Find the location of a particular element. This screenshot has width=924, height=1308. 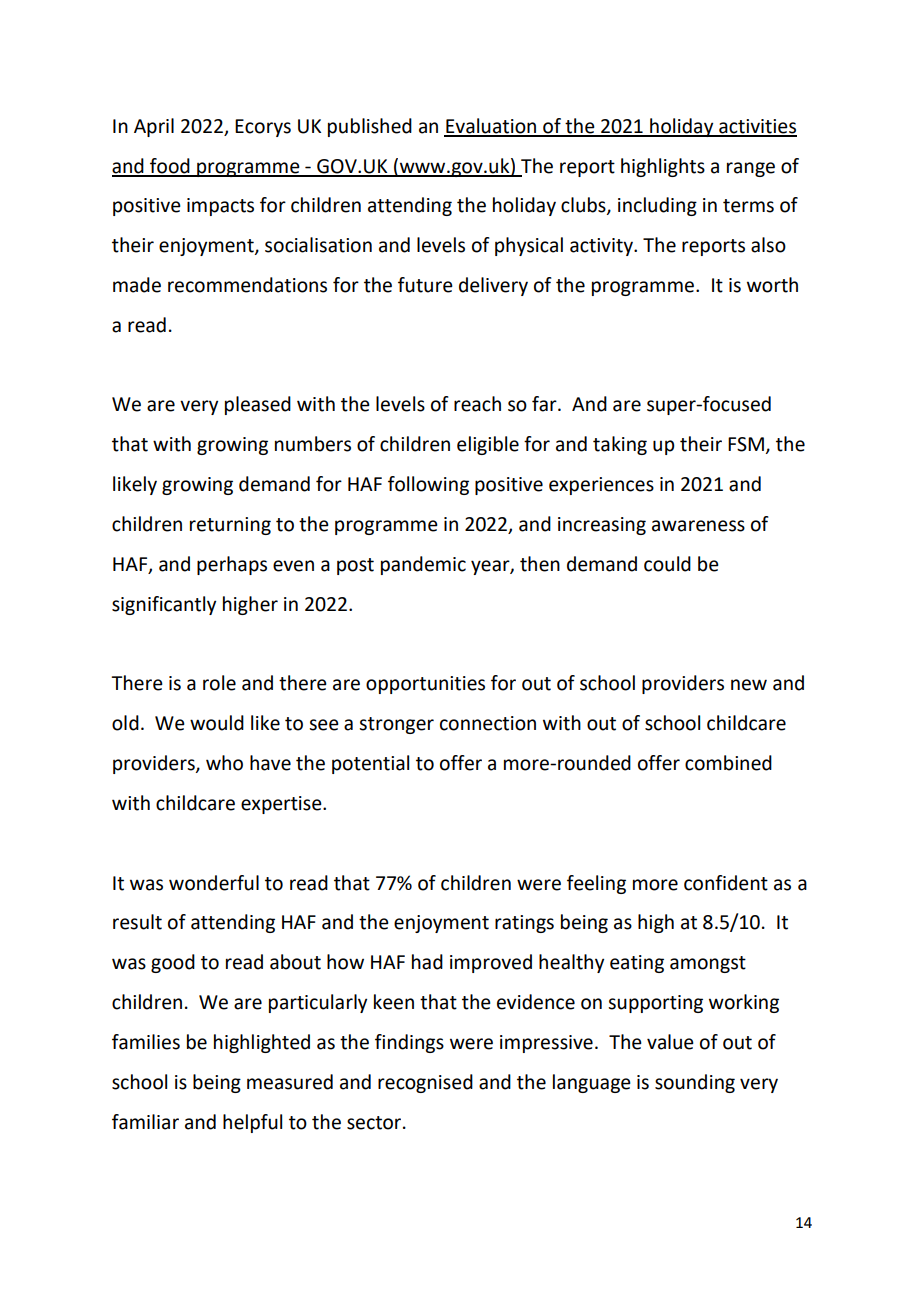

sounding is located at coordinates (695, 1083).
